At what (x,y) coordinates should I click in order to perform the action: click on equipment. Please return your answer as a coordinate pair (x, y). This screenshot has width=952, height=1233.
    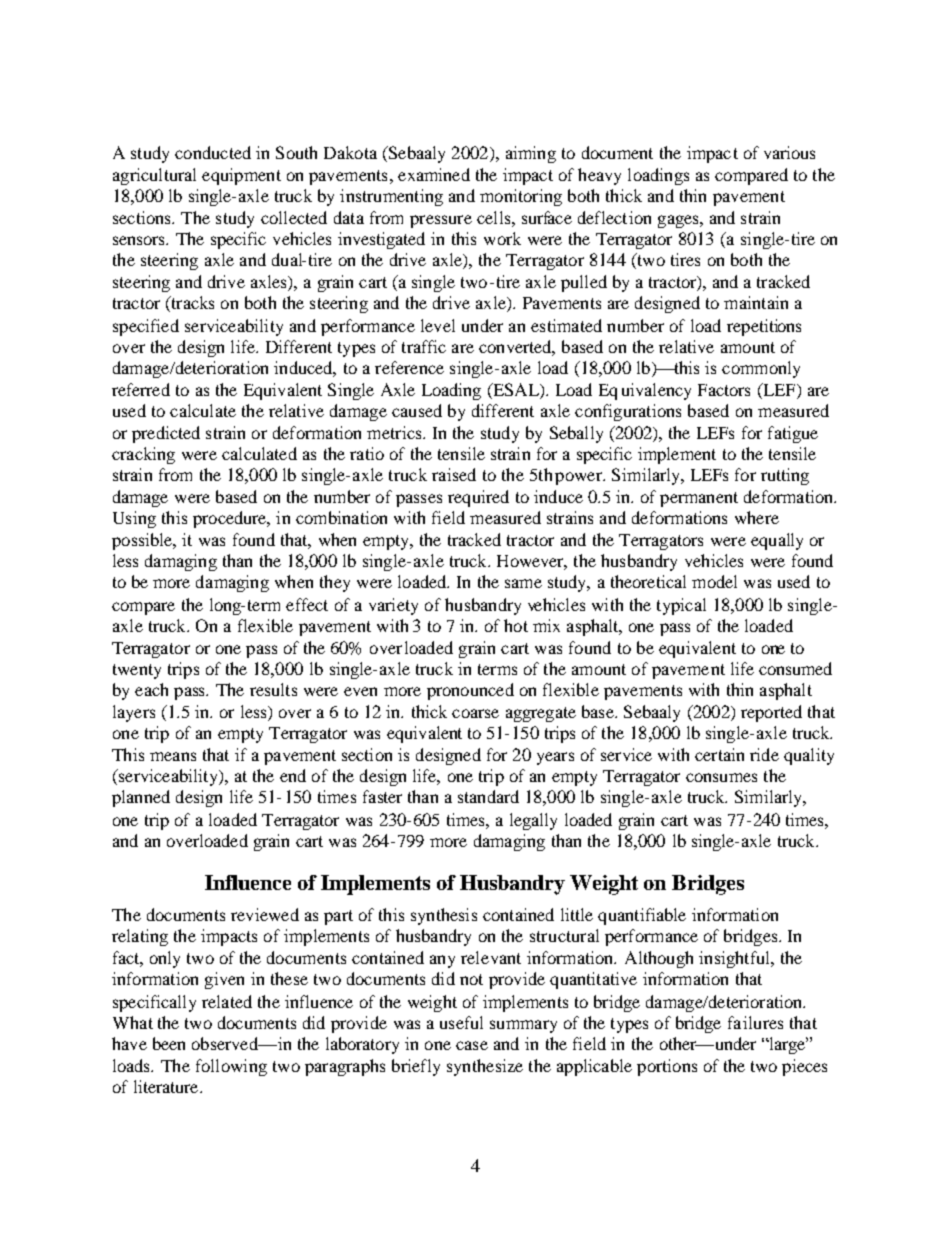
    Looking at the image, I should click on (241, 176).
